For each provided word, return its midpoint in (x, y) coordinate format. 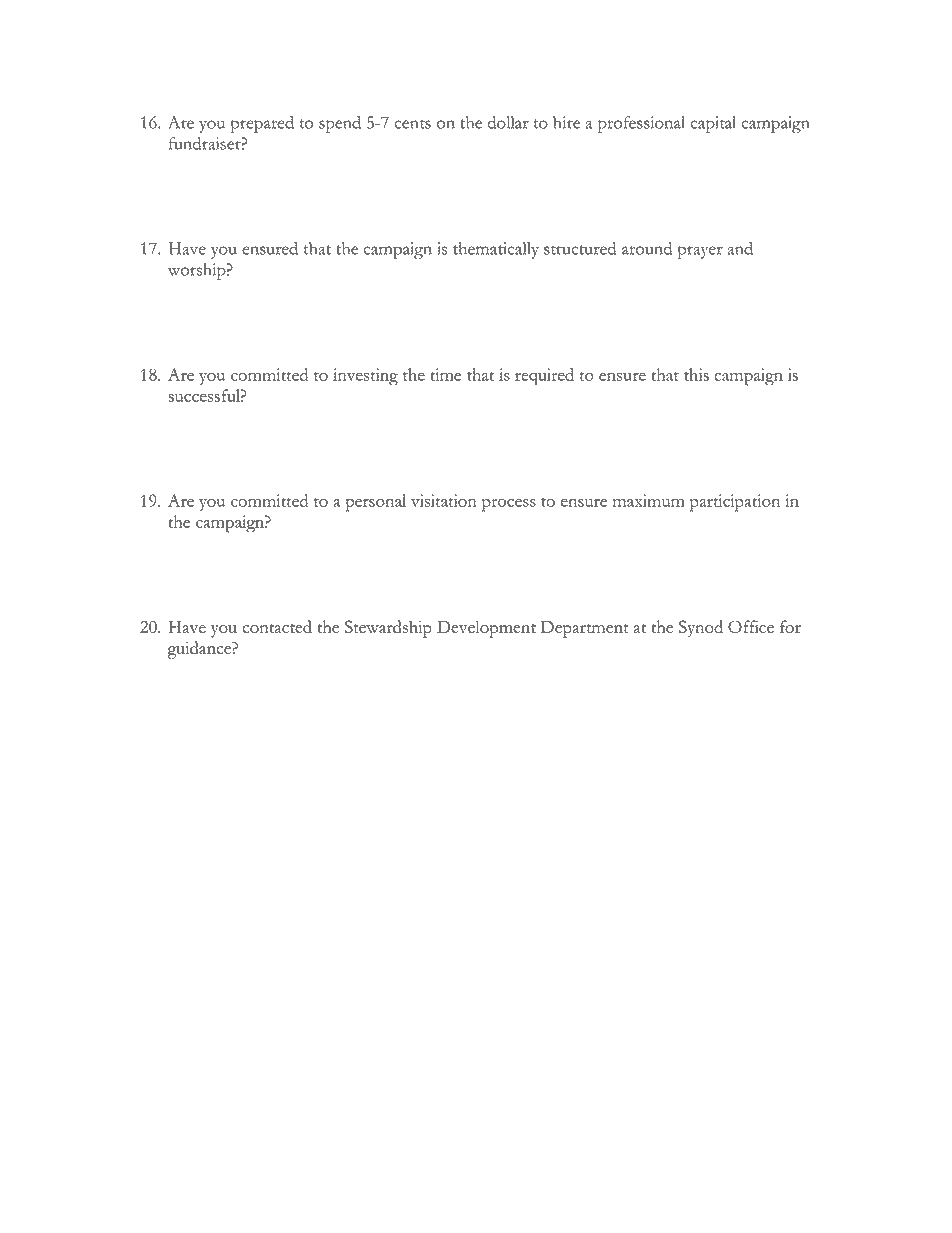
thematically (496, 250)
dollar (508, 122)
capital (713, 124)
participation (735, 503)
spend (340, 124)
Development (486, 629)
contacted (277, 626)
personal (376, 503)
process (509, 505)
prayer (700, 252)
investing (365, 377)
